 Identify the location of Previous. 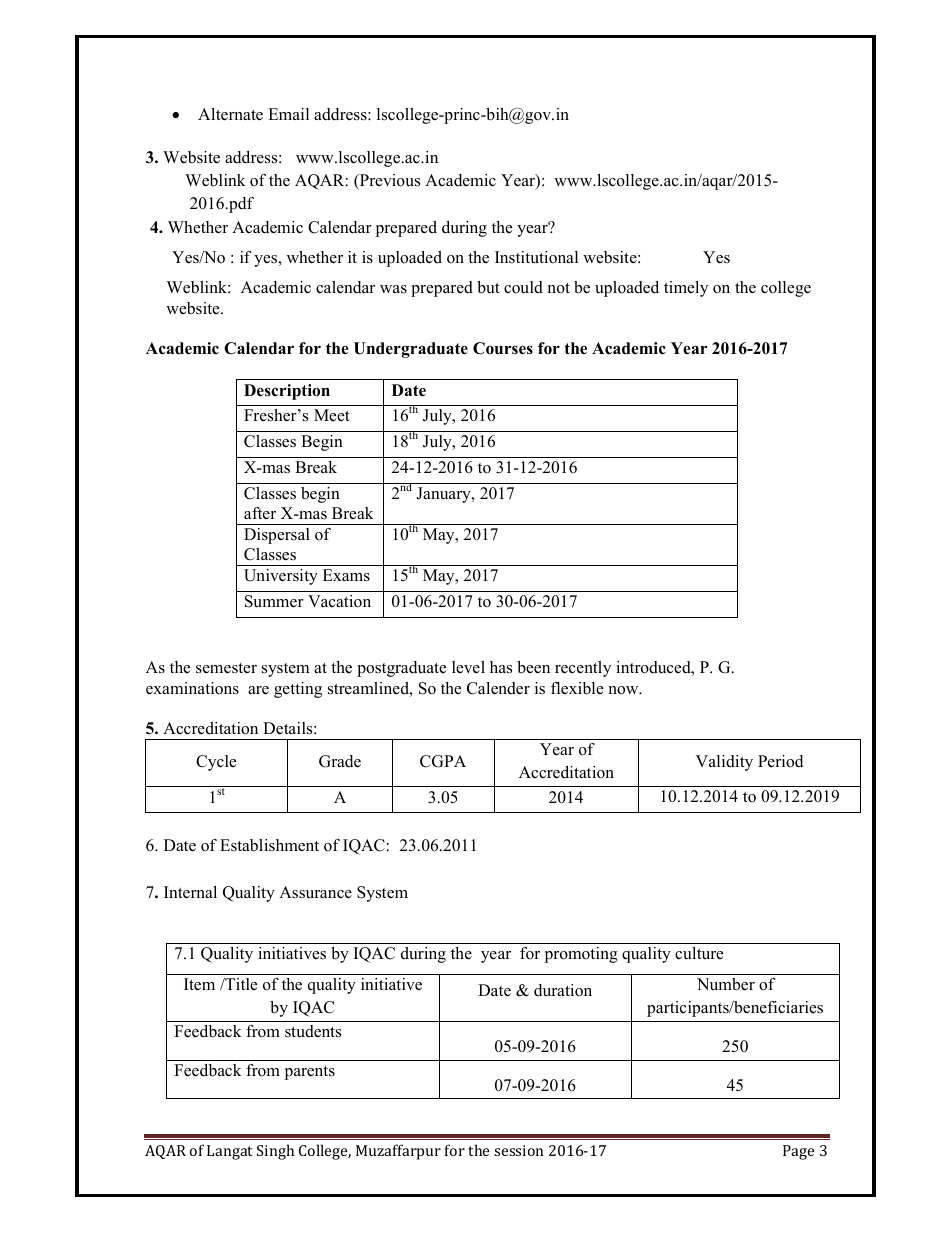
(389, 182).
